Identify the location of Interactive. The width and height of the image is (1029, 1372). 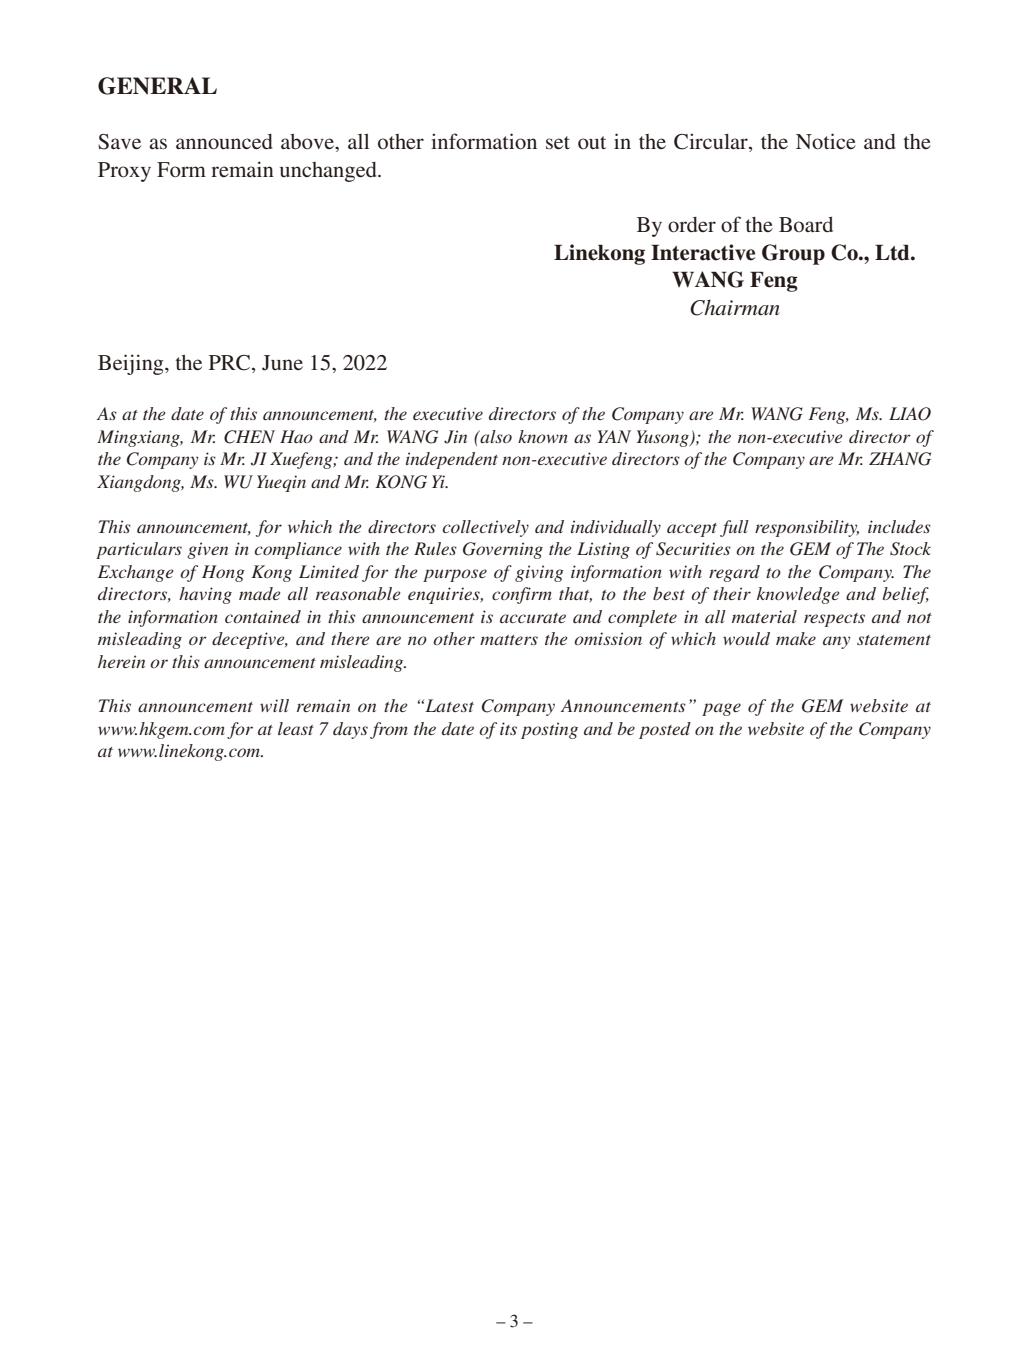
(703, 252).
